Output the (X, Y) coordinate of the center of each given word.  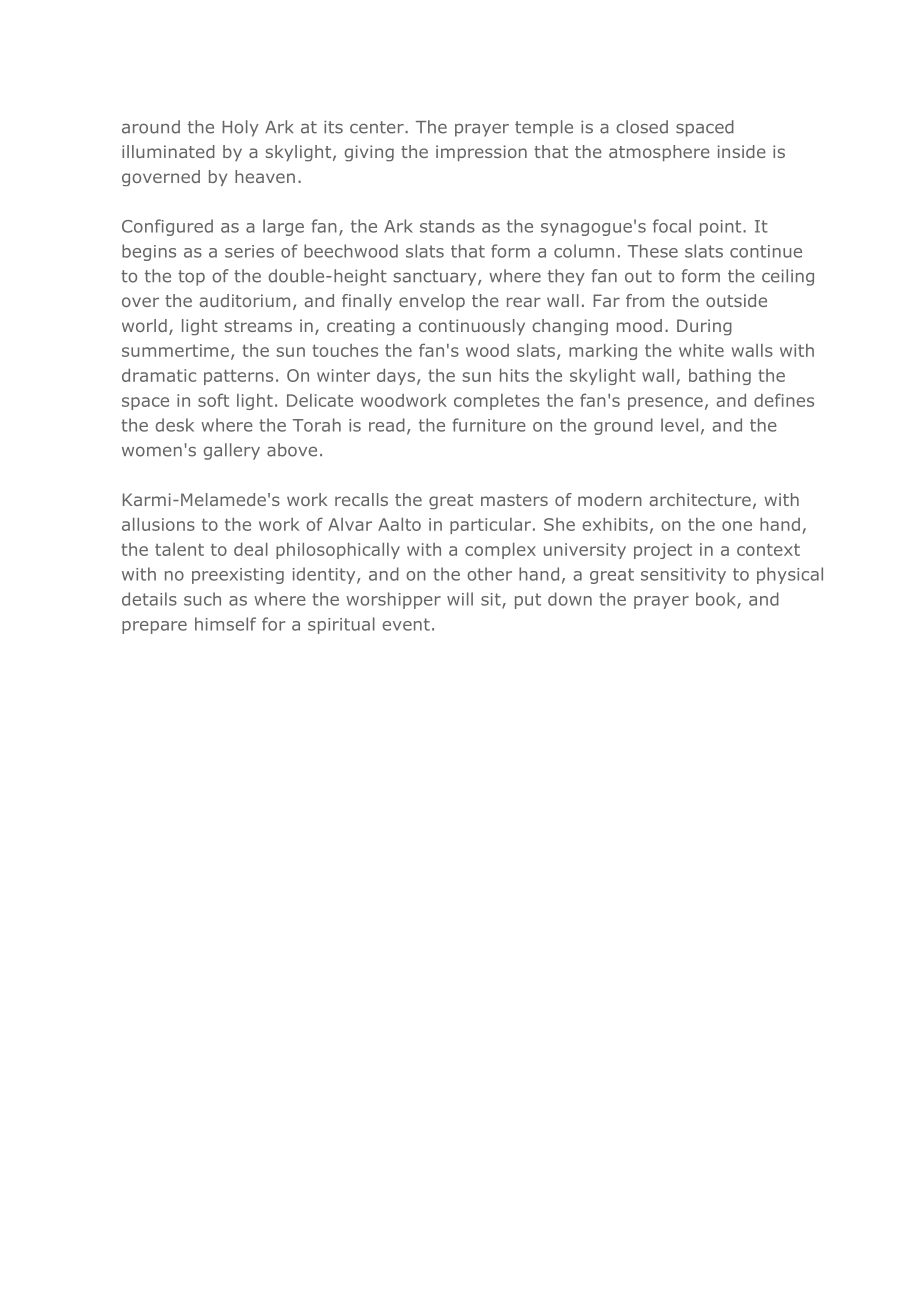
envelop (432, 302)
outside (736, 300)
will (460, 599)
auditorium (244, 300)
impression (481, 153)
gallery (231, 451)
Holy (240, 128)
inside (742, 151)
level (679, 425)
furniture (489, 425)
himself (225, 624)
